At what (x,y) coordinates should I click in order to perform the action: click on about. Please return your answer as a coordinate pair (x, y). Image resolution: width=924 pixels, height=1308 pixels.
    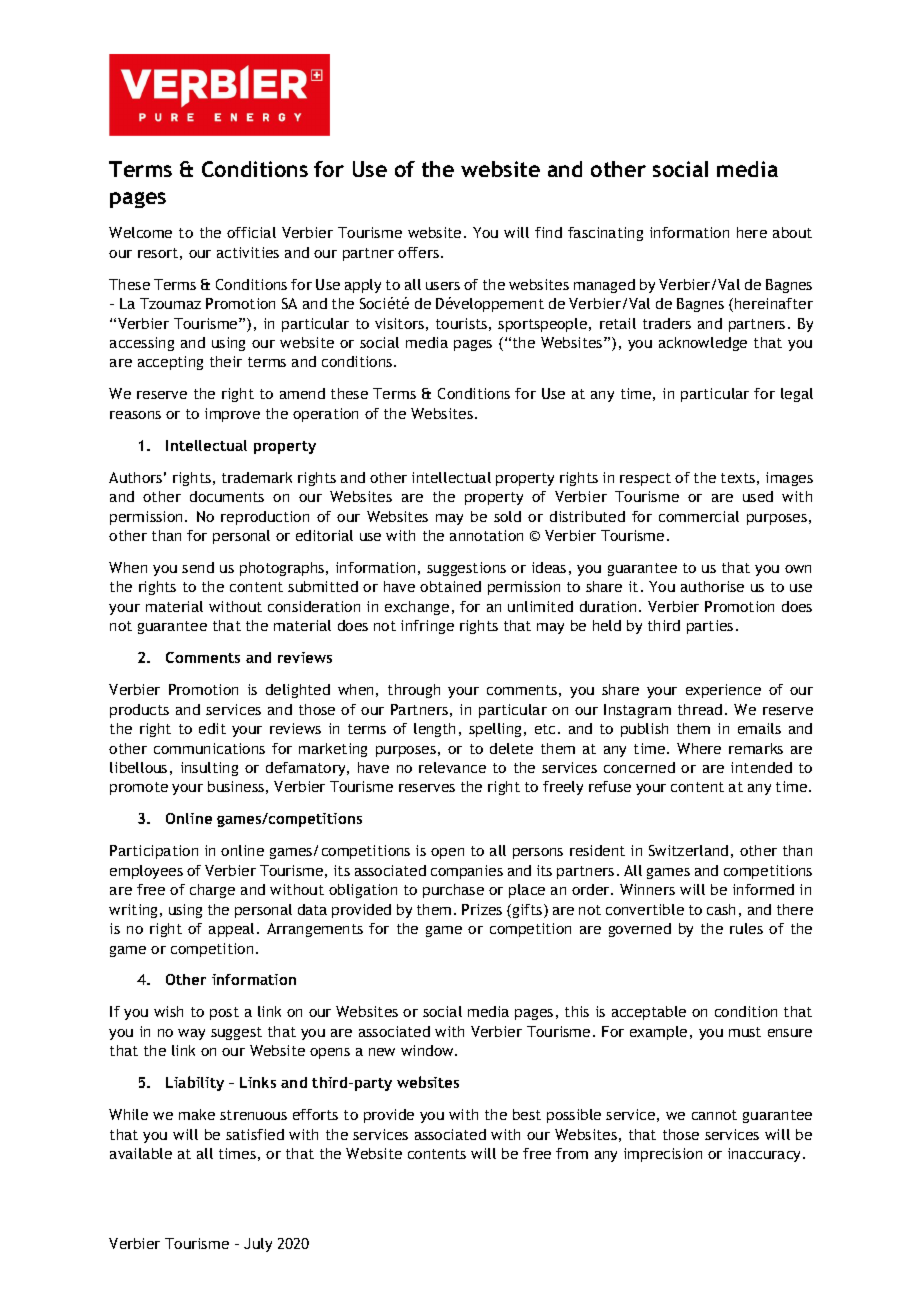
    Looking at the image, I should click on (792, 232).
